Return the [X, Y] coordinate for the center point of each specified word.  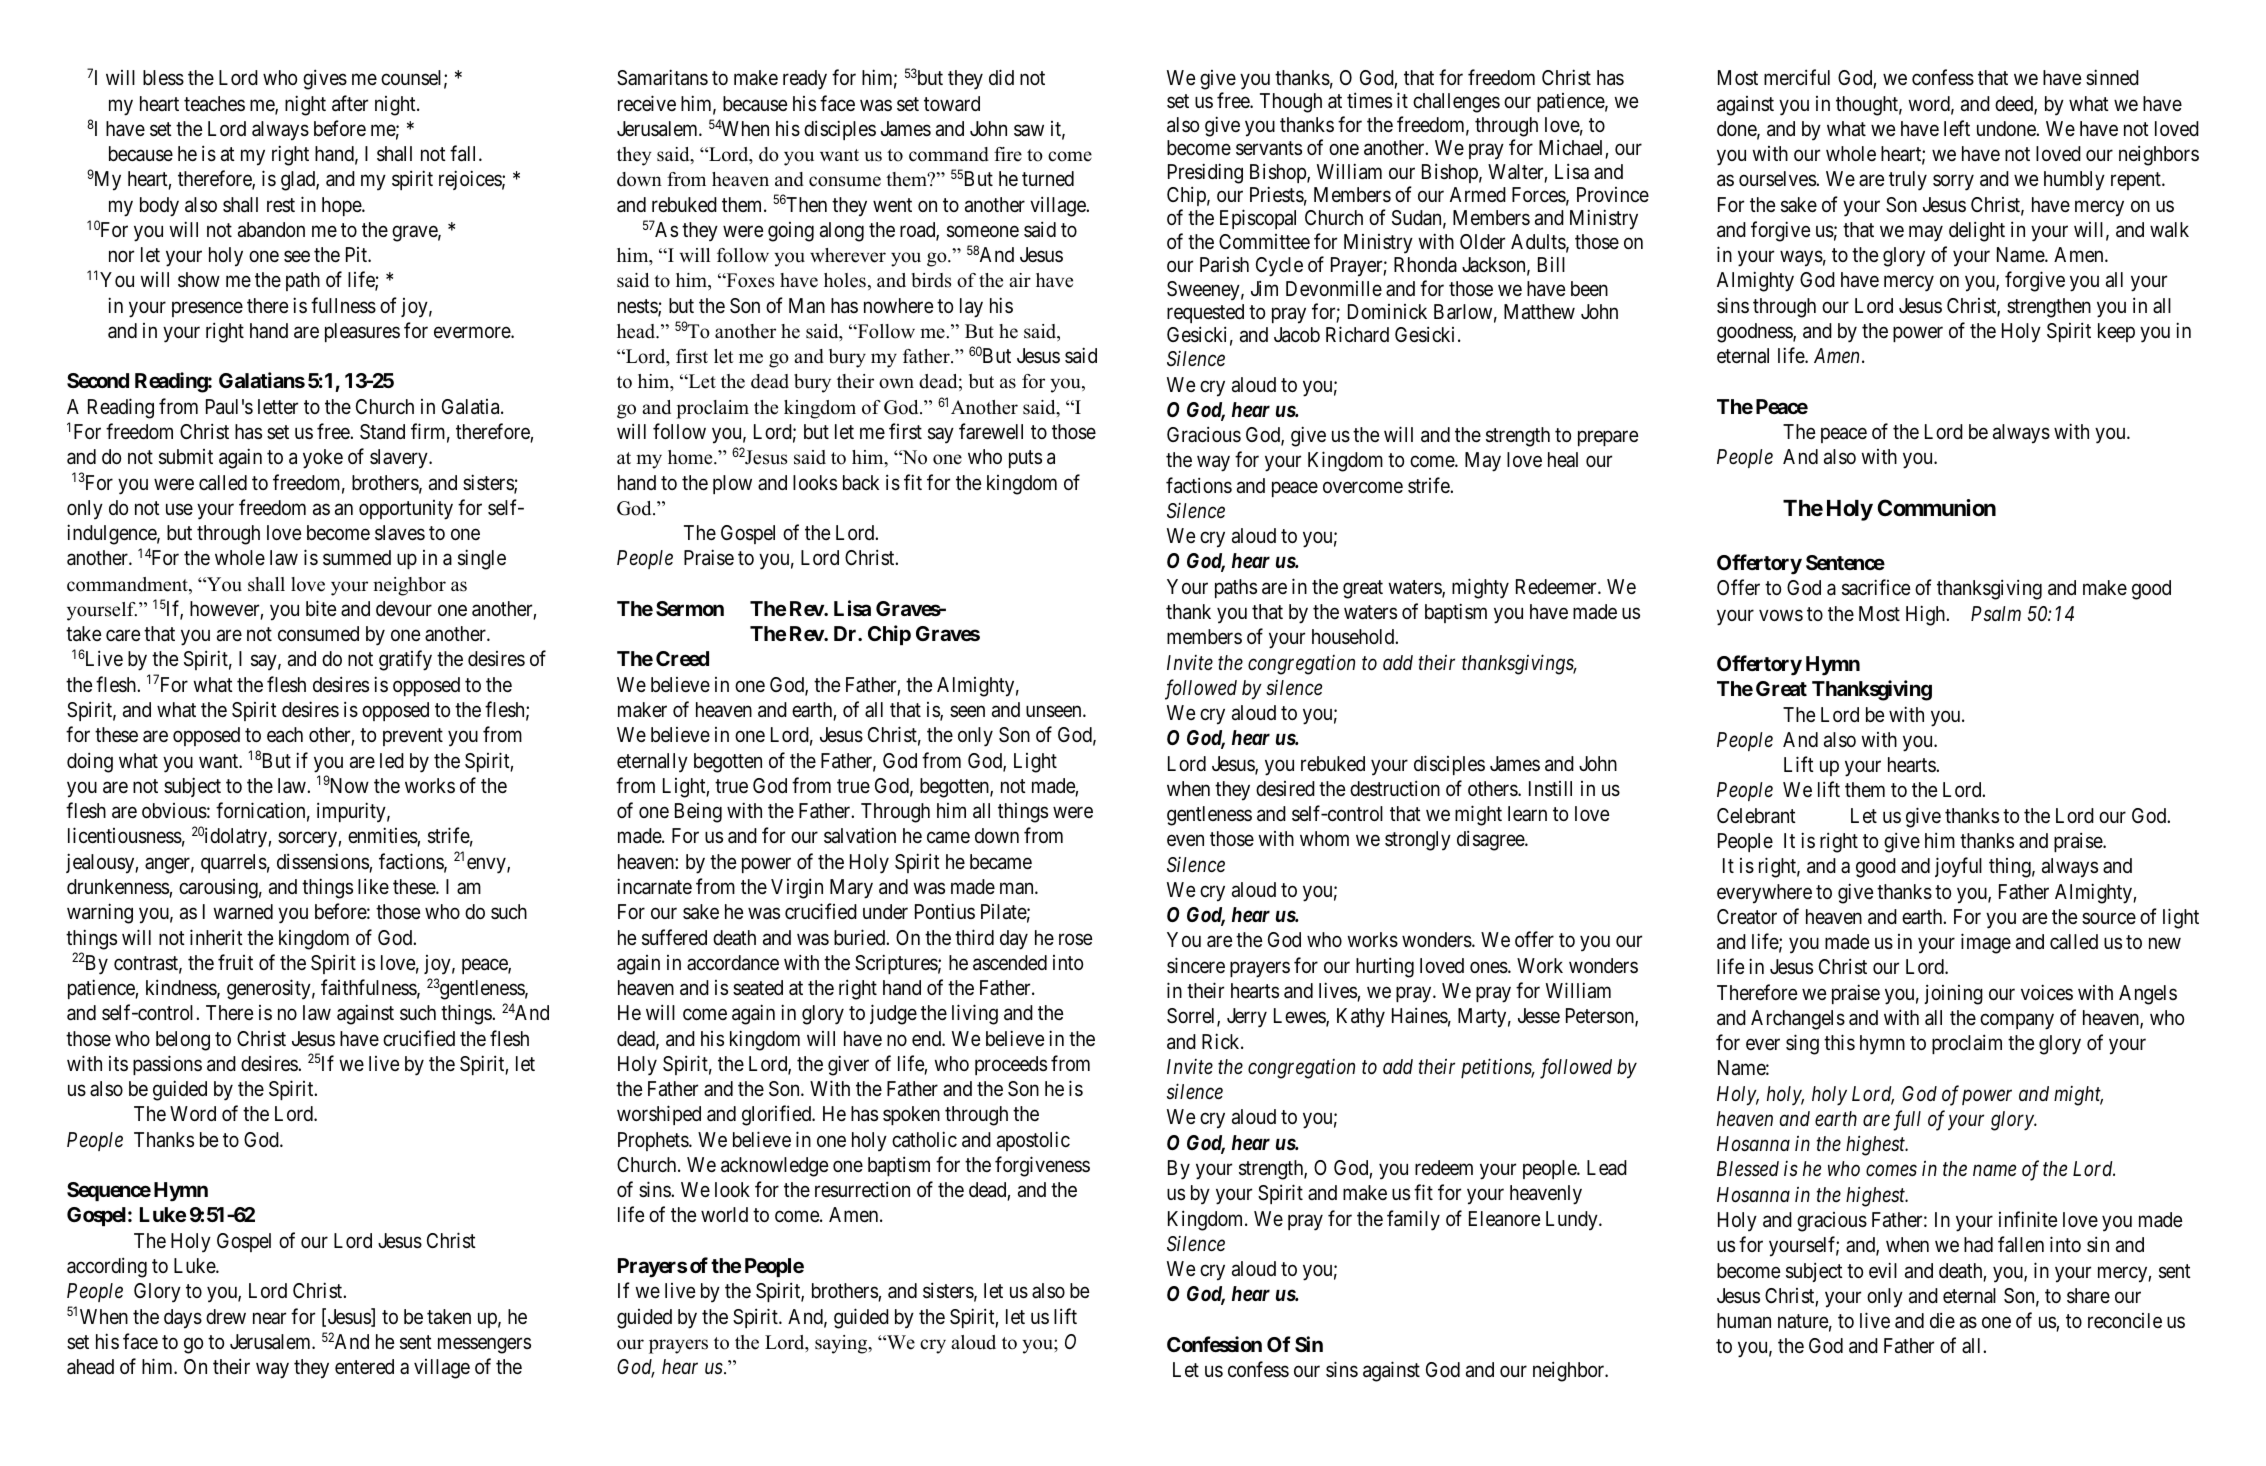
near [269, 1318]
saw [1029, 130]
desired [1285, 788]
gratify [405, 660]
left [1957, 128]
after [350, 103]
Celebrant [1756, 816]
